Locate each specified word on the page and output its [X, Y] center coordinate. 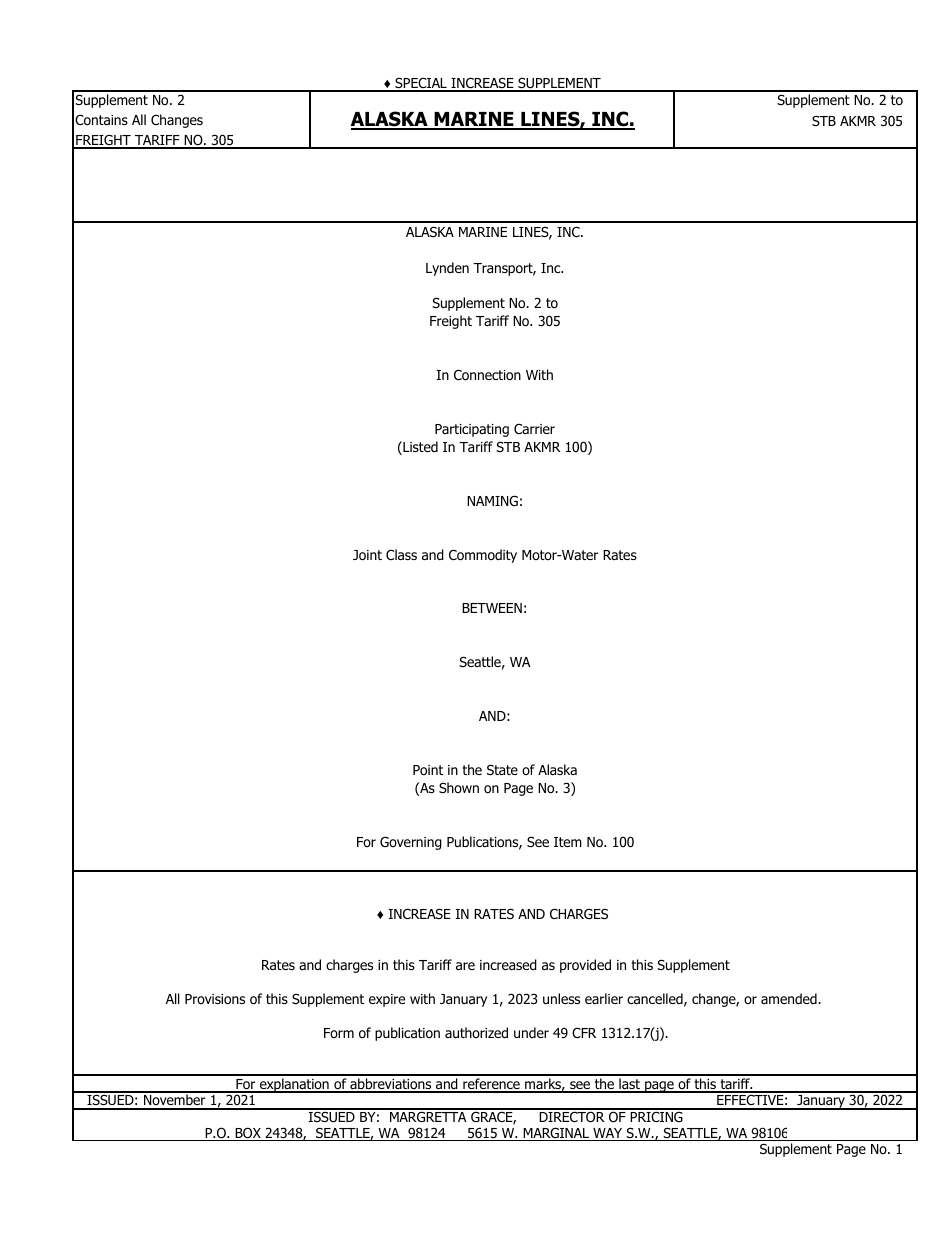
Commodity [483, 556]
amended [790, 998]
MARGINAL [556, 1134]
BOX [248, 1134]
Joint [367, 555]
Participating [472, 430]
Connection [487, 375]
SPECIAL [421, 84]
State [502, 769]
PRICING [657, 1115]
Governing [411, 843]
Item [568, 842]
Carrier [534, 429]
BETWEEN [492, 608]
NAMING [492, 500]
